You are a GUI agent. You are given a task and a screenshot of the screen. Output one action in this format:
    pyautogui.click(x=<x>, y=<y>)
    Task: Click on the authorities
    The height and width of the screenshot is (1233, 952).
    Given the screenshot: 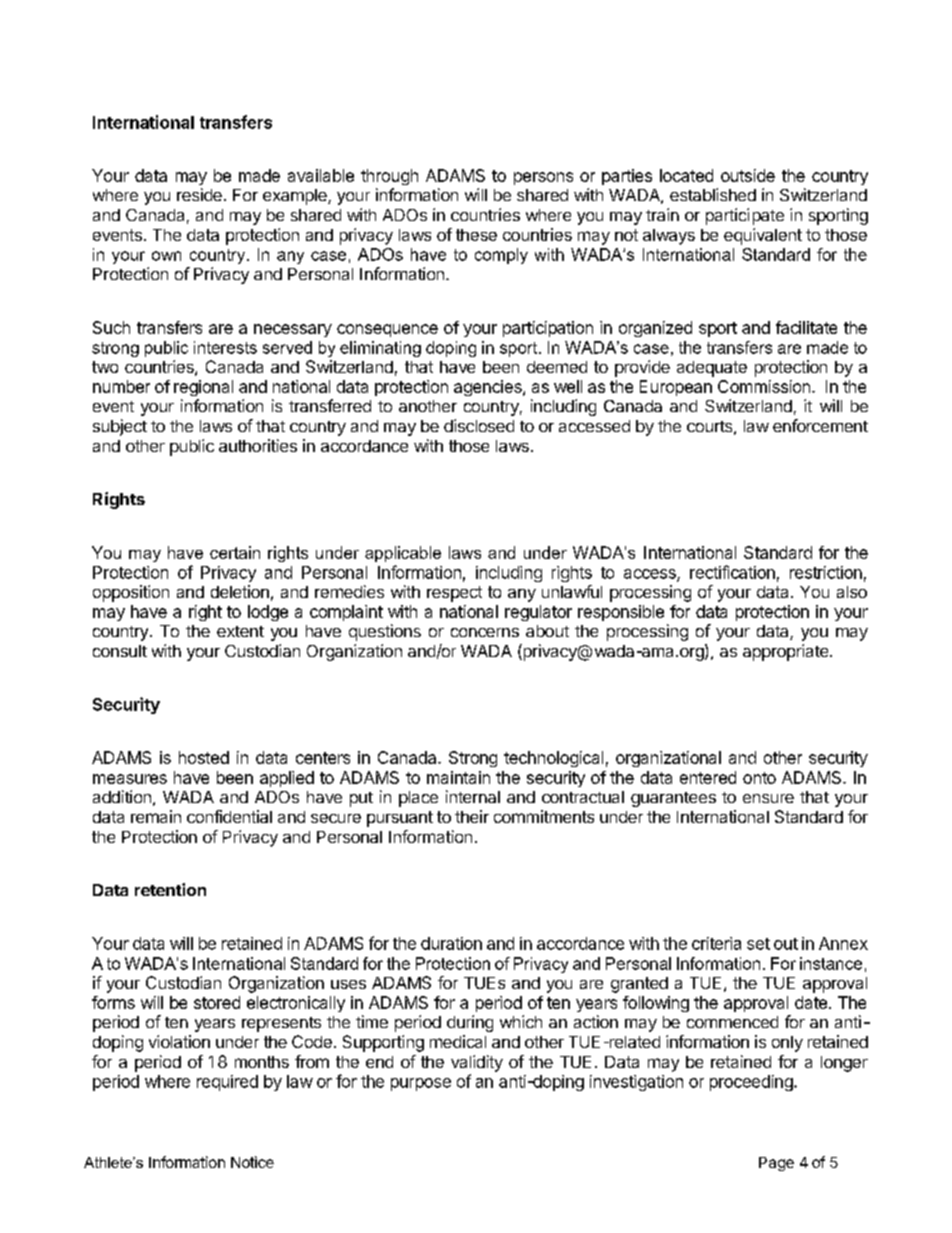 What is the action you would take?
    pyautogui.click(x=258, y=445)
